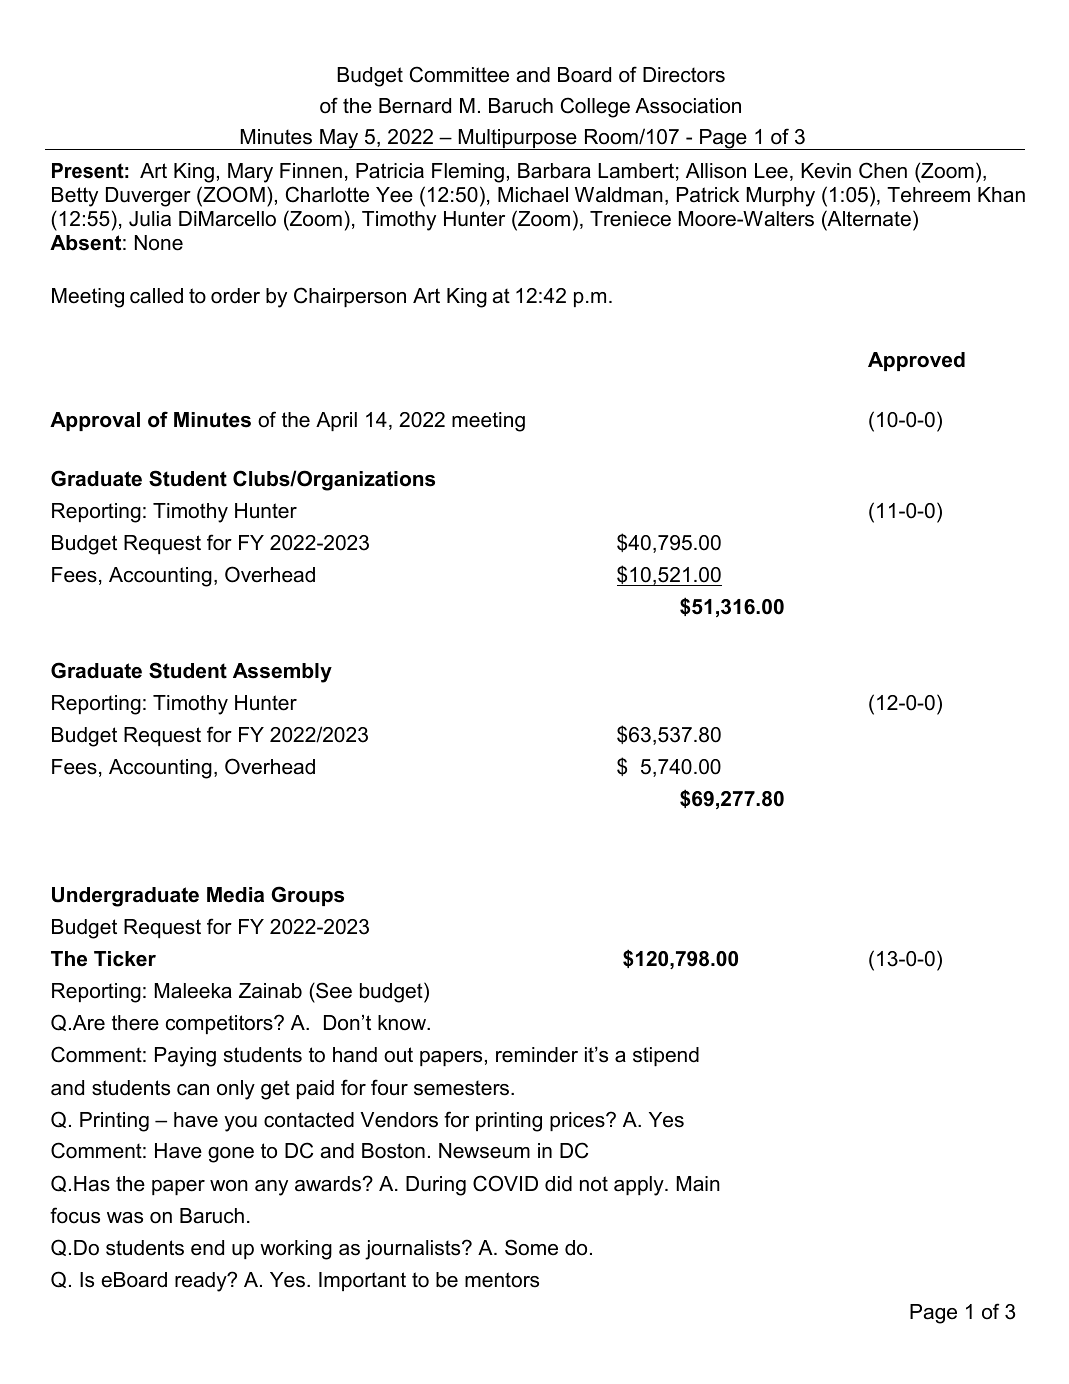 The image size is (1069, 1384). What do you see at coordinates (125, 1218) in the screenshot?
I see `was` at bounding box center [125, 1218].
